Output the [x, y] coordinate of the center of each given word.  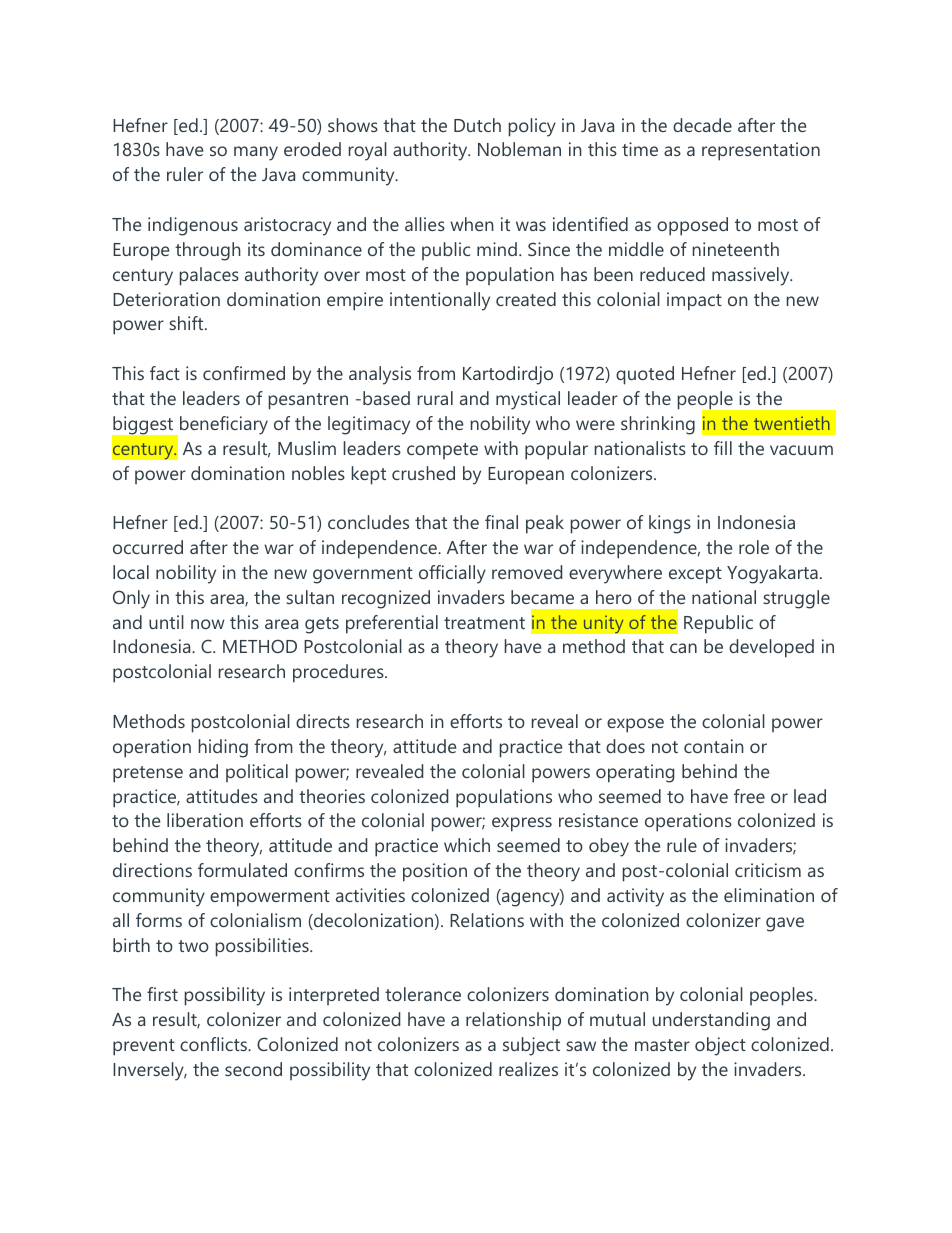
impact [694, 301]
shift [187, 323]
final [501, 522]
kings [670, 524]
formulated [242, 870]
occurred [148, 547]
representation [761, 151]
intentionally [440, 301]
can [683, 648]
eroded [312, 149]
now [208, 624]
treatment [484, 623]
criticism [768, 870]
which [467, 845]
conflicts [214, 1044]
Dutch [477, 125]
